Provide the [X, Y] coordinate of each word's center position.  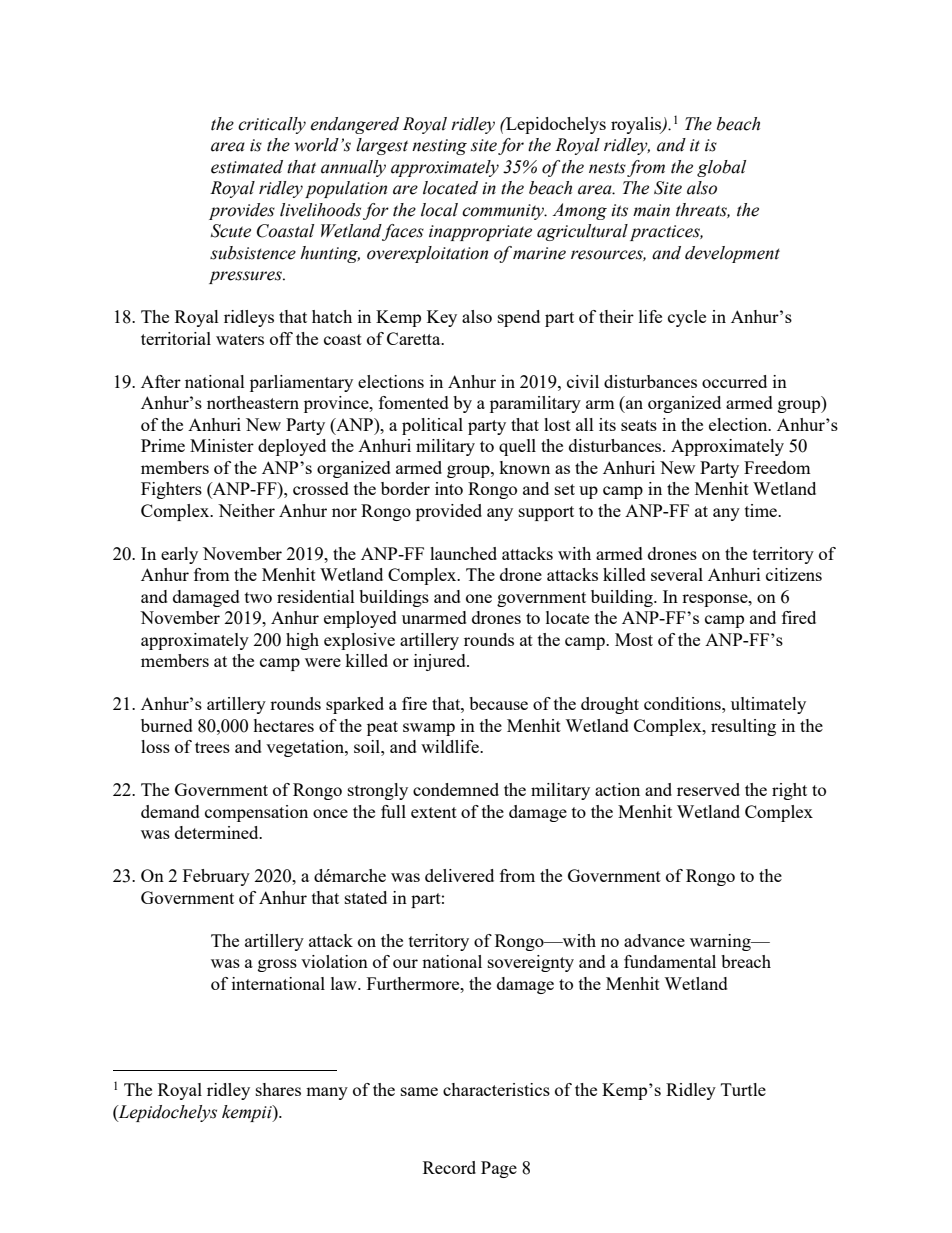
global [721, 168]
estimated [247, 167]
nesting [439, 147]
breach [746, 961]
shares [278, 1089]
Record [449, 1167]
